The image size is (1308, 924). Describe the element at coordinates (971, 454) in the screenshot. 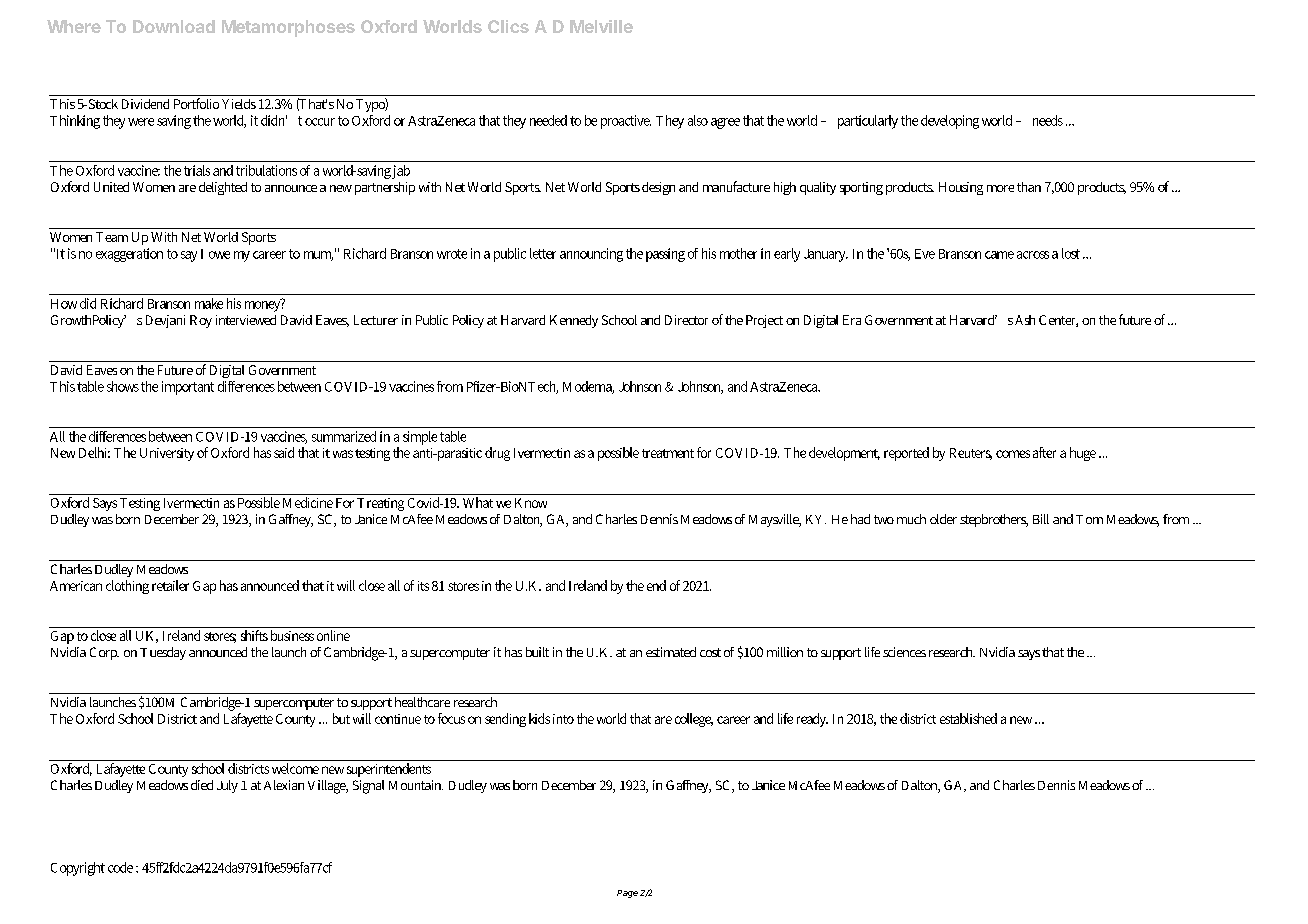

I see `Reuters` at that location.
